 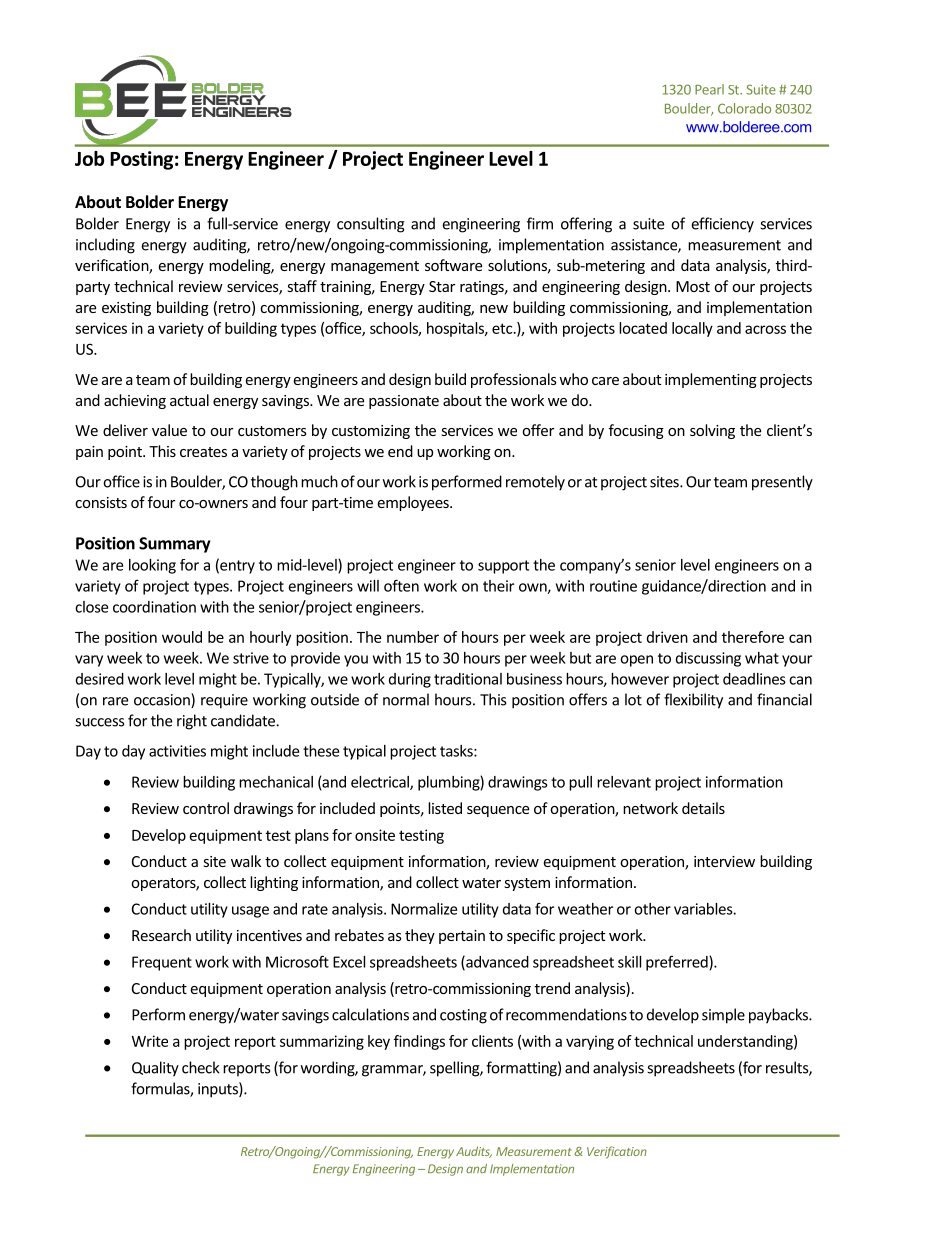 I want to click on consulting, so click(x=371, y=225).
